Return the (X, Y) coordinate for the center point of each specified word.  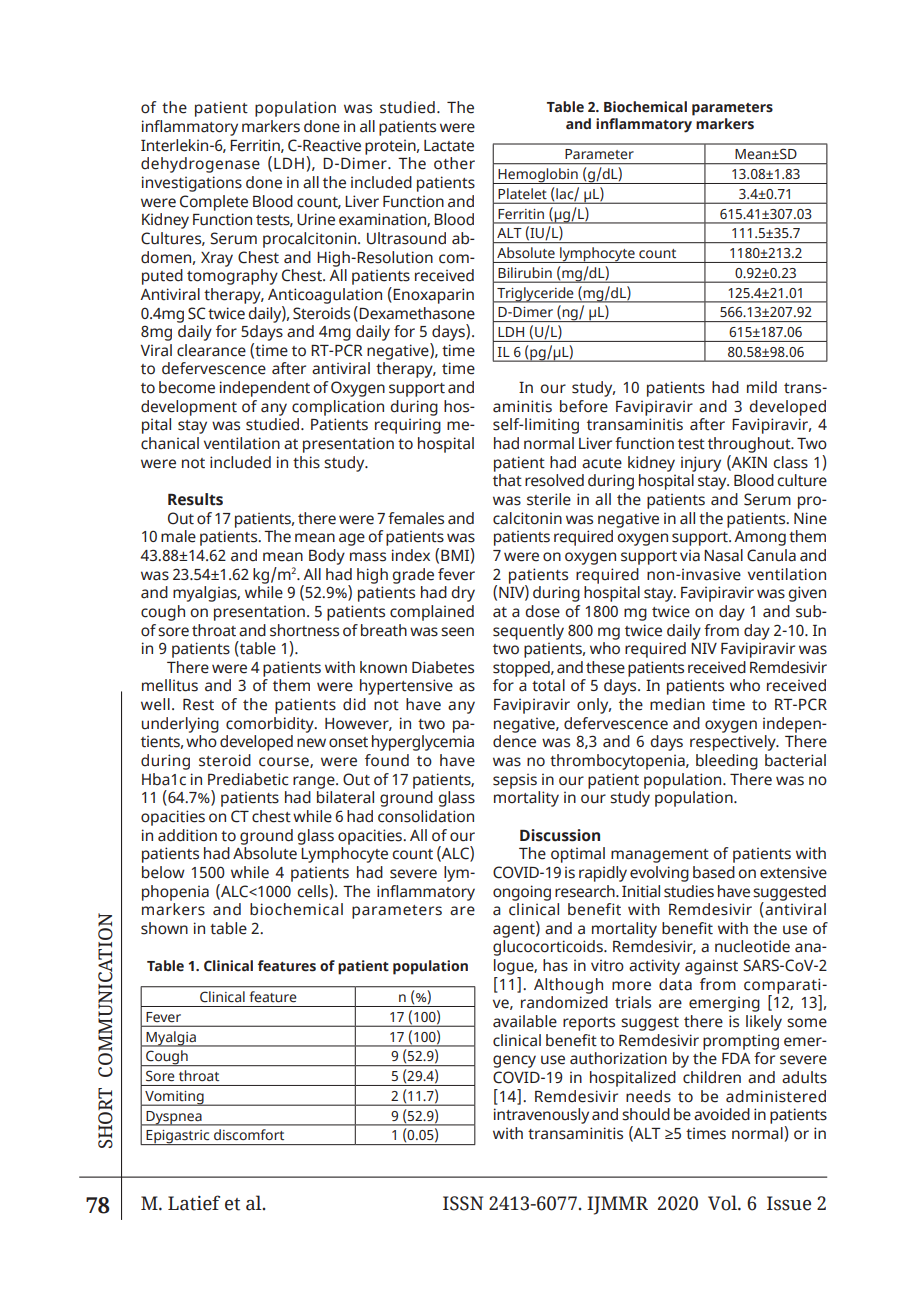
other (454, 163)
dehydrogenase (200, 165)
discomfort (249, 1134)
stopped (522, 669)
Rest (198, 705)
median (677, 704)
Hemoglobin (538, 176)
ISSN (463, 1203)
